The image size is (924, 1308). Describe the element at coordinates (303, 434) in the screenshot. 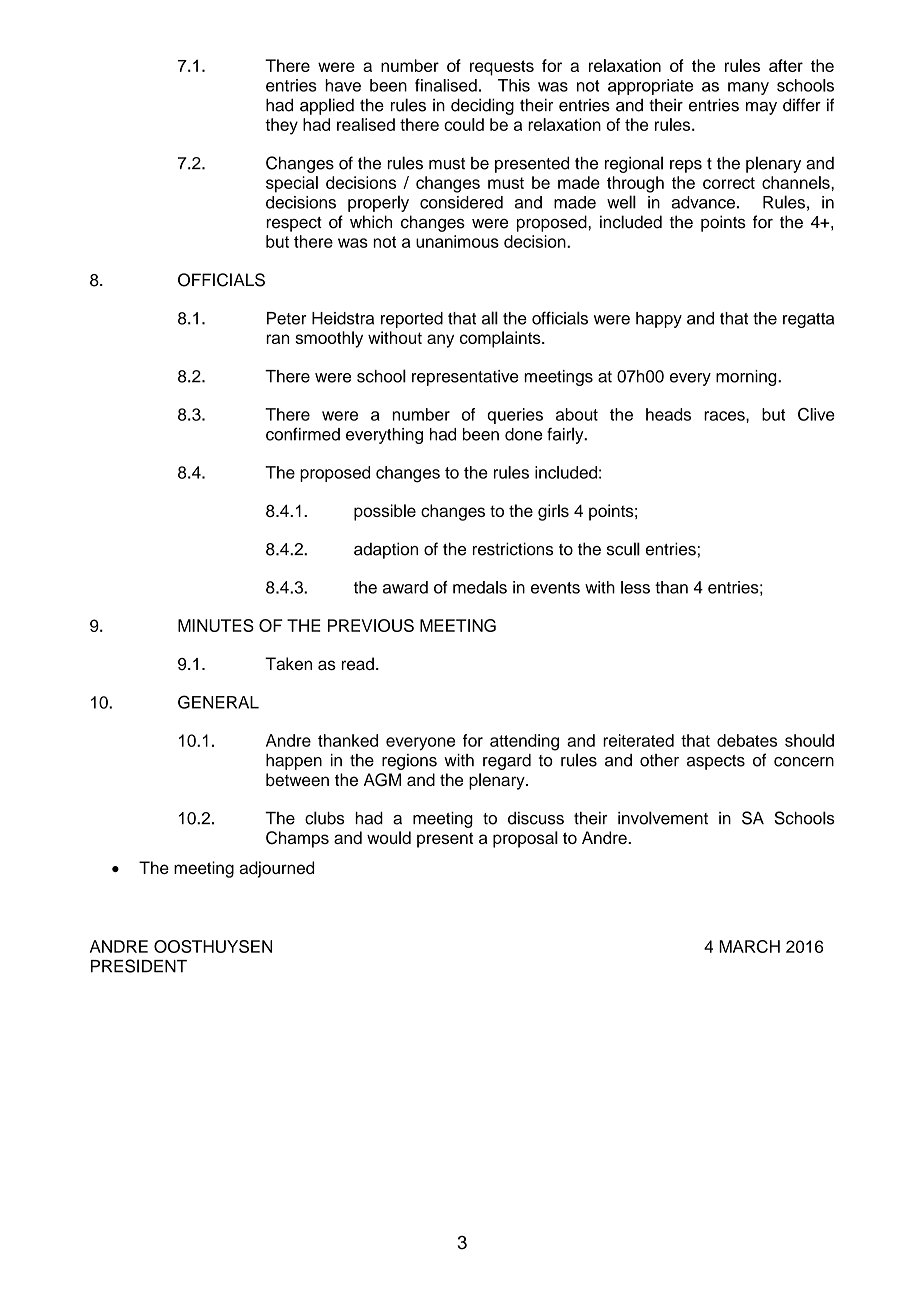

I see `confirmed` at that location.
